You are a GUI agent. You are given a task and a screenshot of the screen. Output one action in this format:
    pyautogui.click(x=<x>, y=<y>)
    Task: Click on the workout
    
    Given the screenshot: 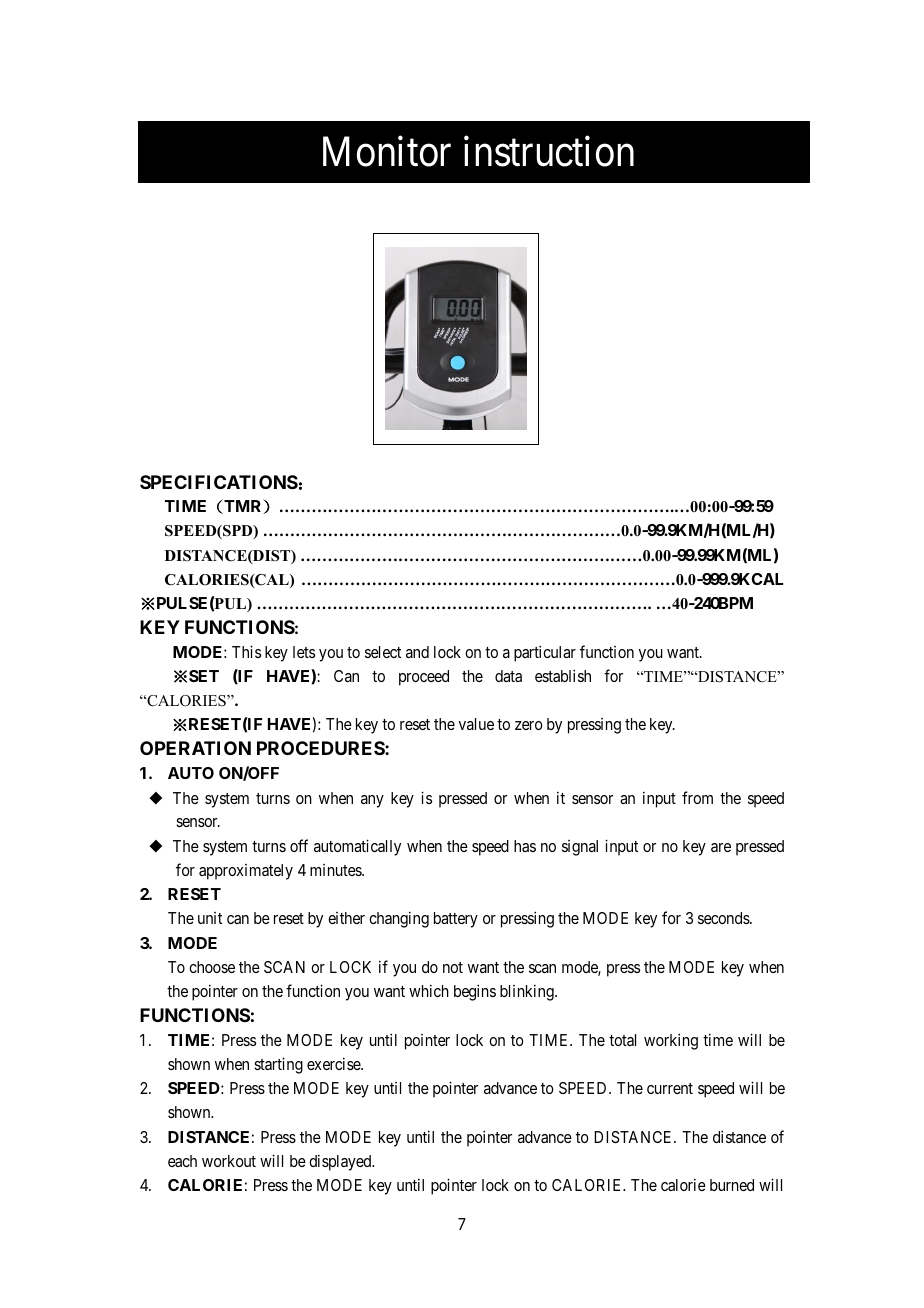 What is the action you would take?
    pyautogui.click(x=229, y=1161)
